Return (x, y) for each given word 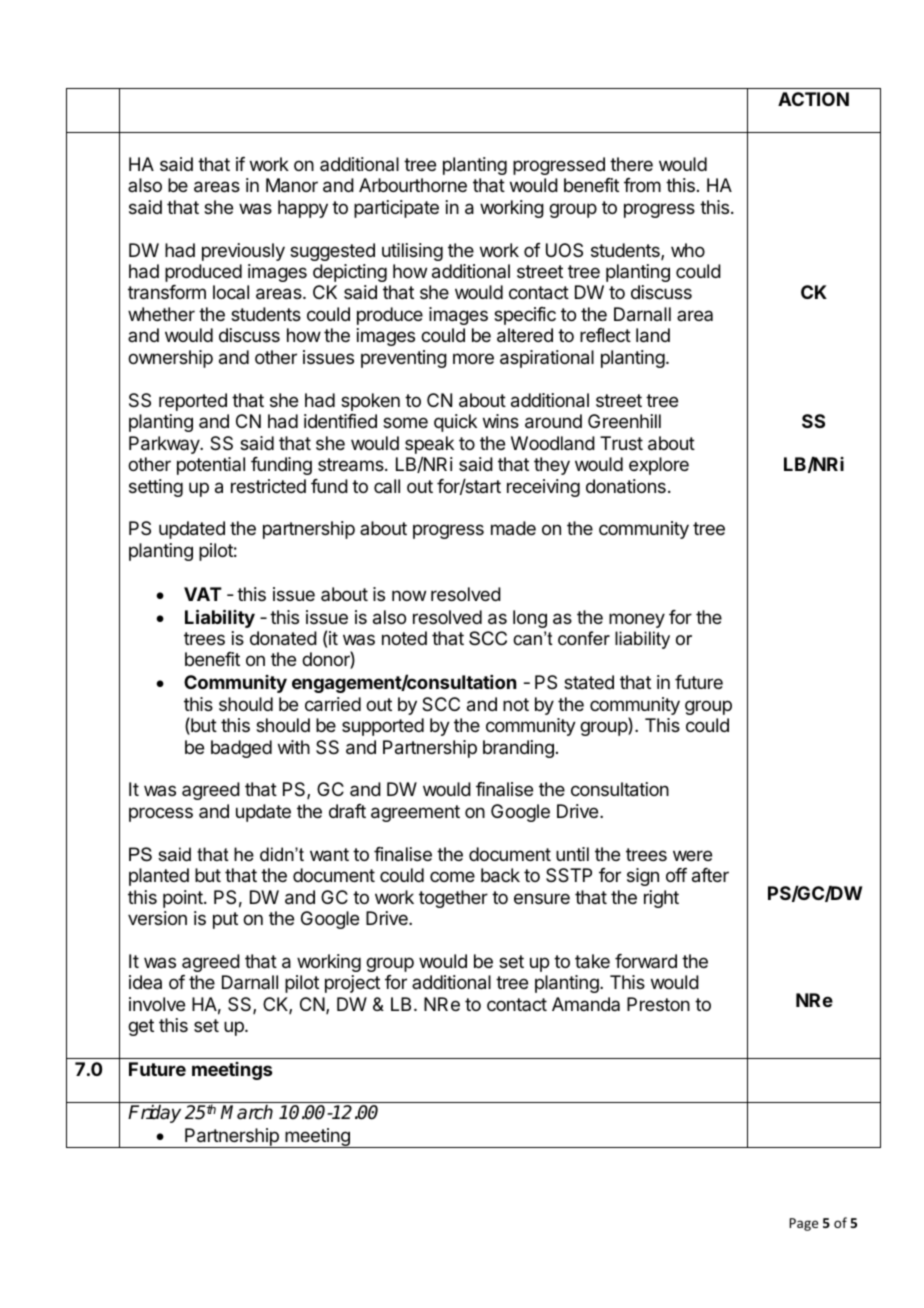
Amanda (586, 1004)
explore (659, 466)
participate (396, 209)
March (247, 1112)
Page (803, 1224)
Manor (292, 185)
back (500, 875)
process (161, 814)
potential (211, 466)
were (692, 855)
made (513, 528)
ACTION (813, 99)
